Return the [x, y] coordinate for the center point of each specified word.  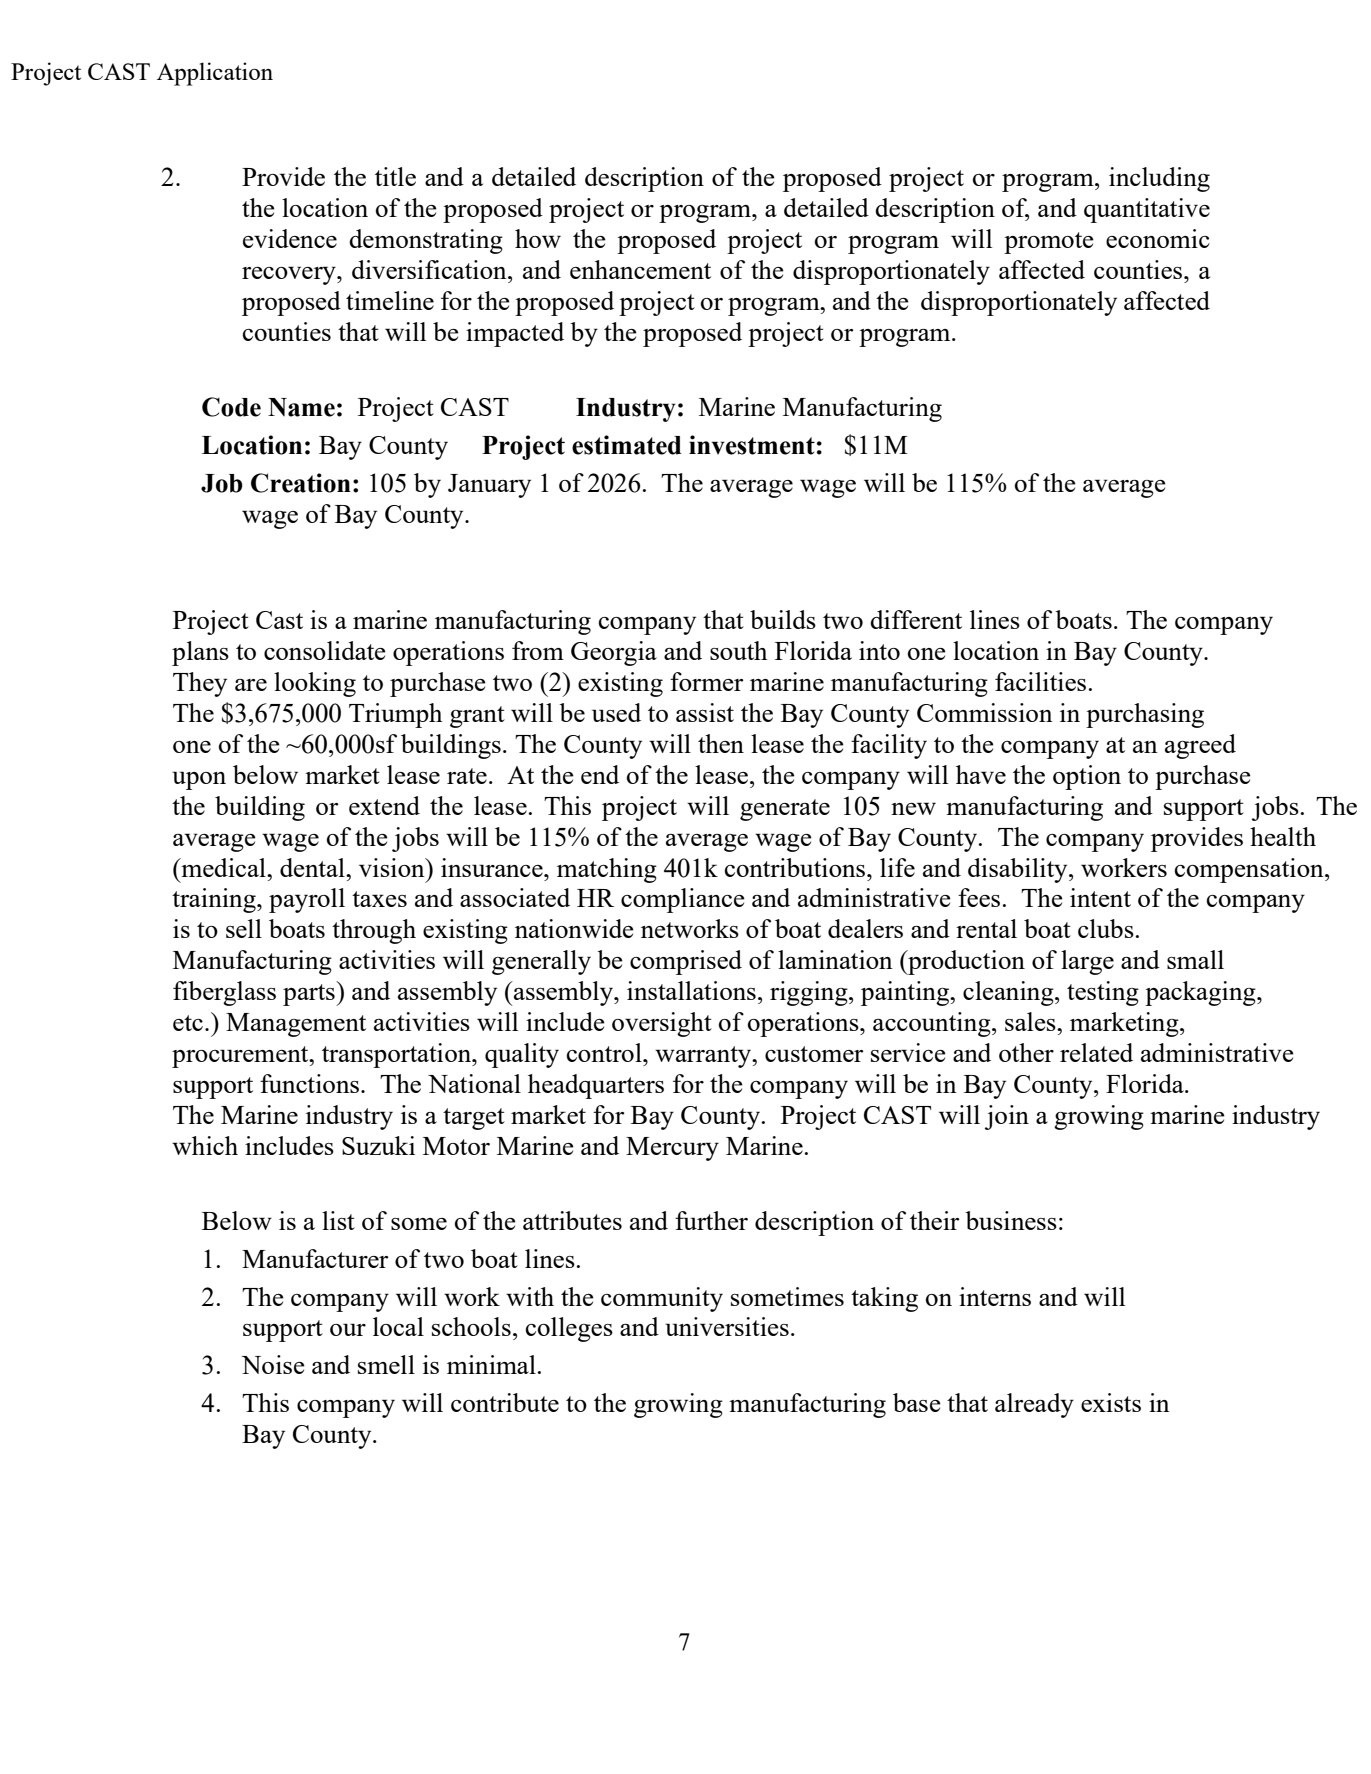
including [1159, 179]
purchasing [1145, 715]
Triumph [395, 715]
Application [215, 74]
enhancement [640, 269]
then [721, 743]
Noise [273, 1364]
